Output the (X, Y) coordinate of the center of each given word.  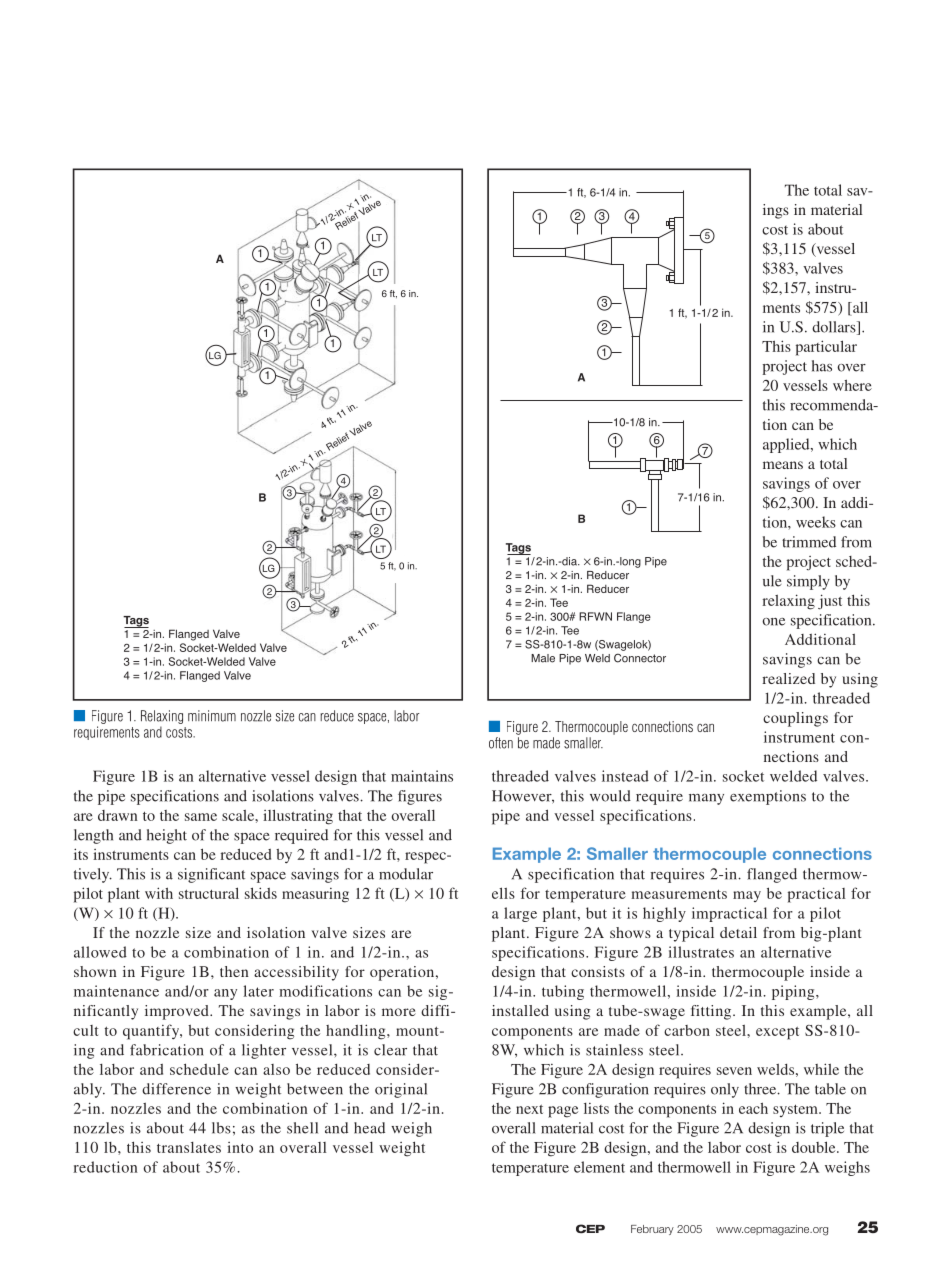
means (783, 465)
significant (211, 875)
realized (788, 678)
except (777, 1033)
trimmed (809, 542)
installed (520, 1010)
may (747, 896)
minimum (212, 716)
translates (189, 1147)
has (822, 366)
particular (826, 348)
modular (406, 874)
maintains (422, 776)
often (501, 743)
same (201, 817)
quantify (152, 1032)
